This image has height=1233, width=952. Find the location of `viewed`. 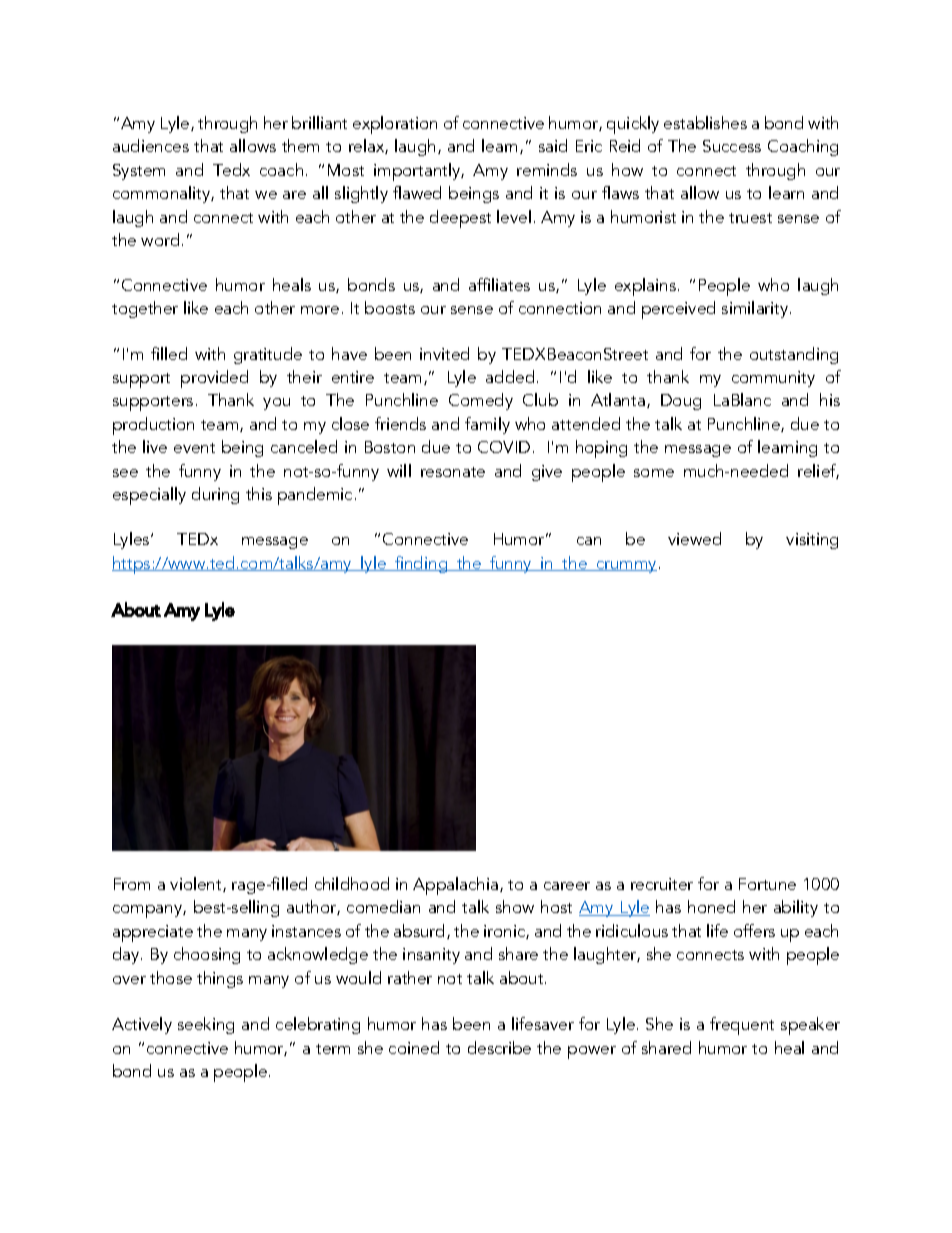

viewed is located at coordinates (694, 538).
